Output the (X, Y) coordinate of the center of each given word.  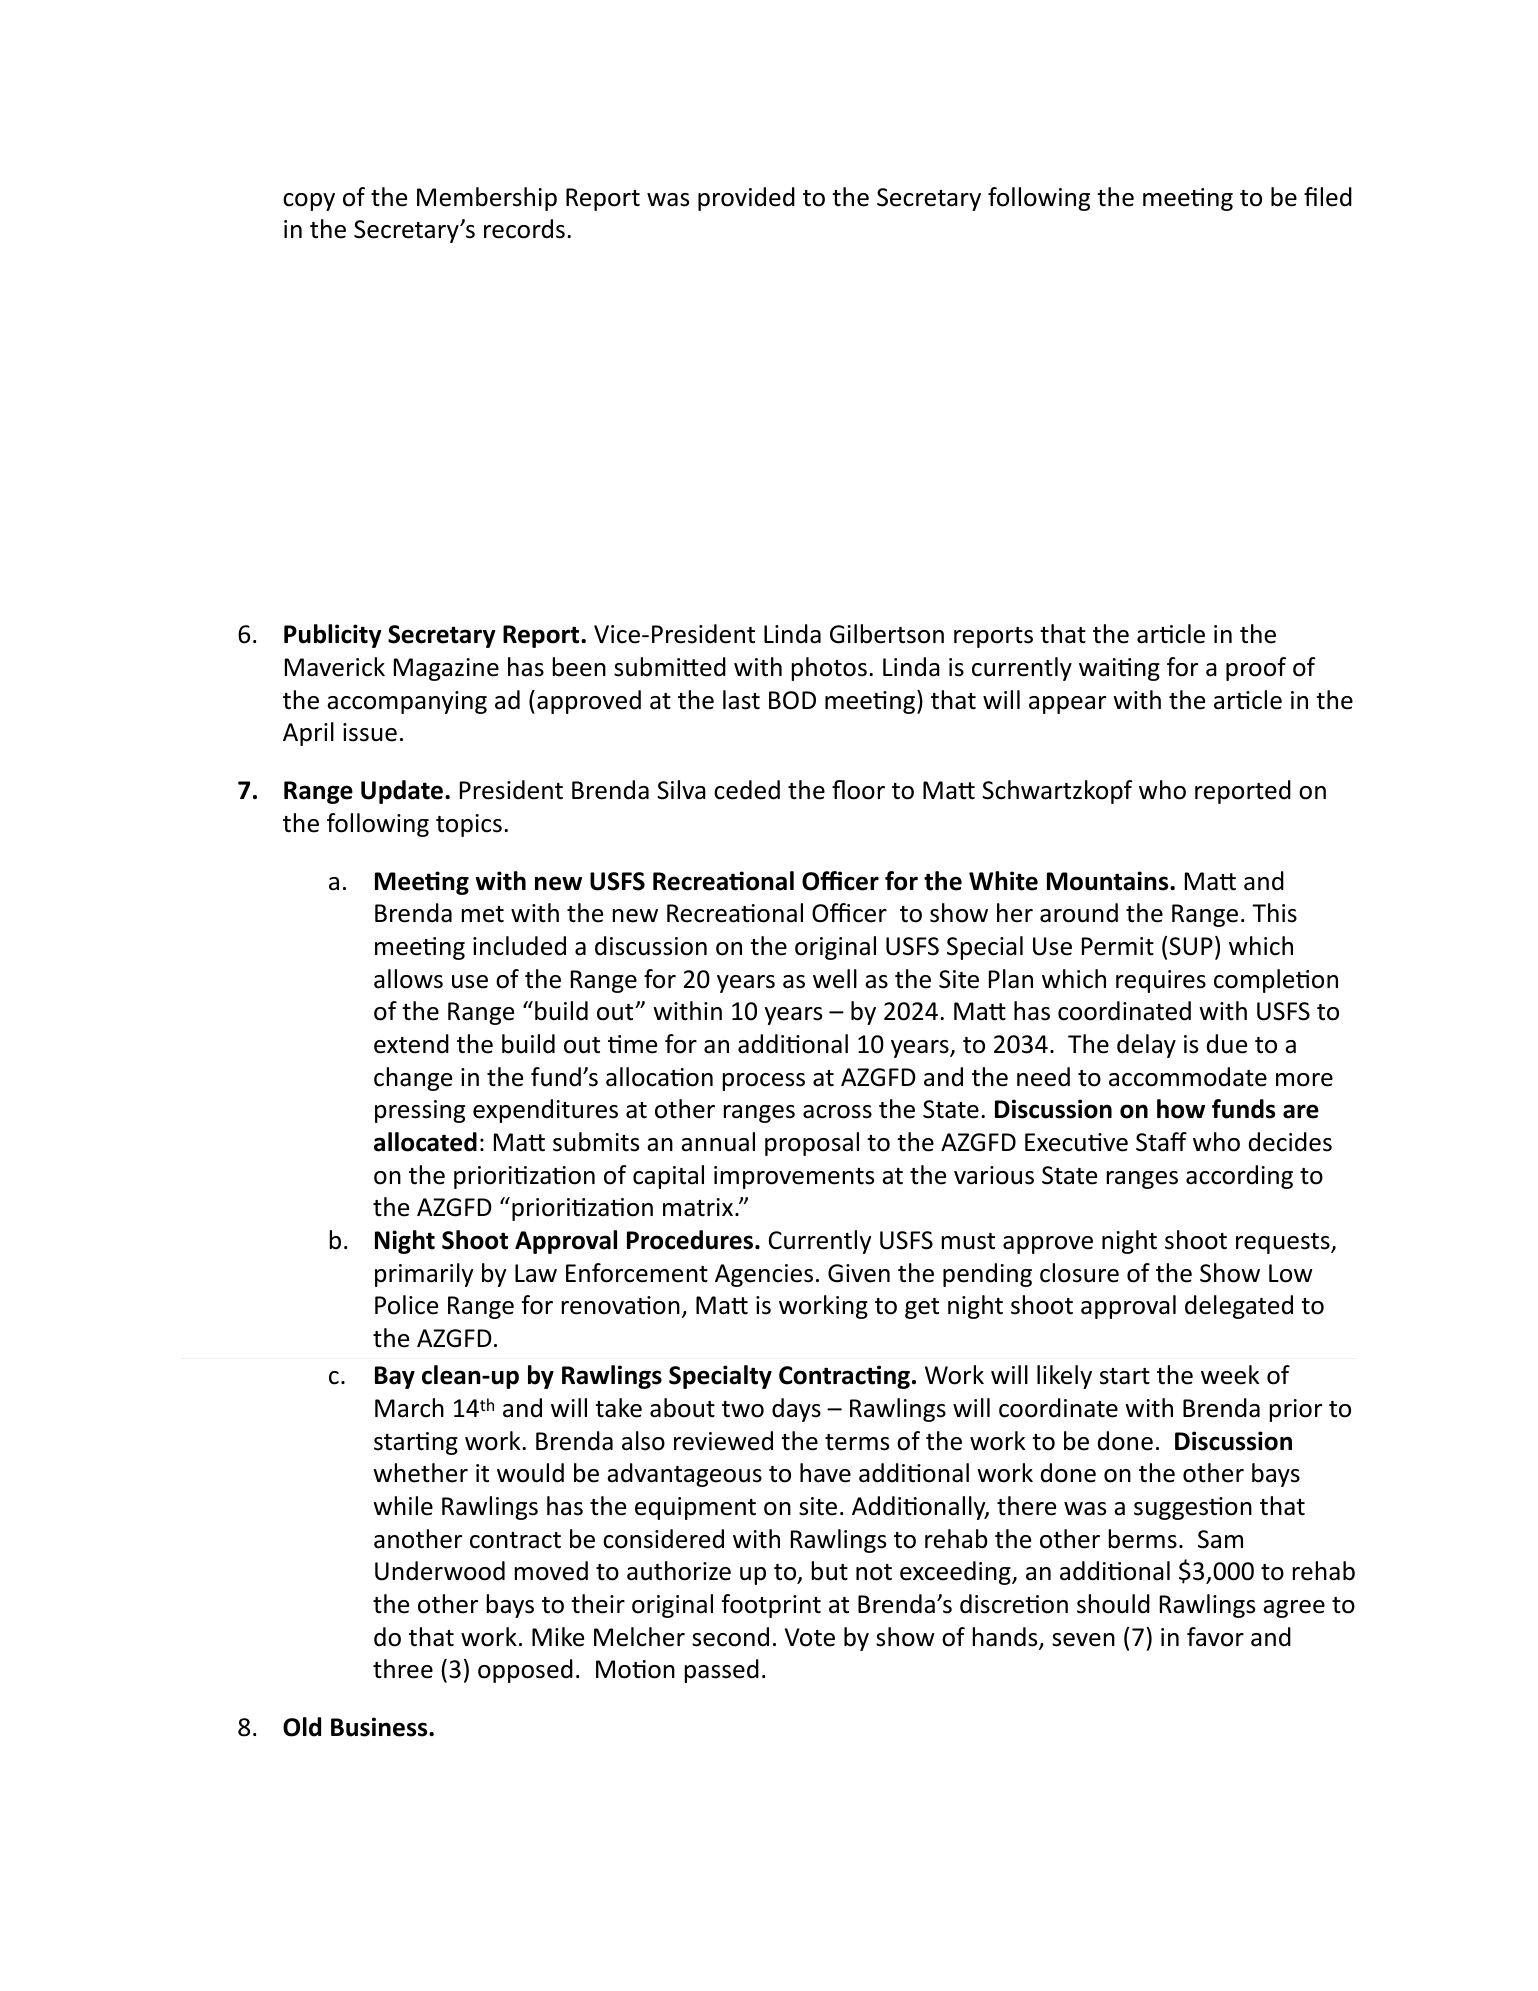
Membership (487, 199)
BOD (792, 700)
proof (1256, 669)
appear (1067, 705)
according (1239, 1177)
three (403, 1669)
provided (746, 199)
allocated (425, 1142)
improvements (794, 1177)
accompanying (407, 702)
